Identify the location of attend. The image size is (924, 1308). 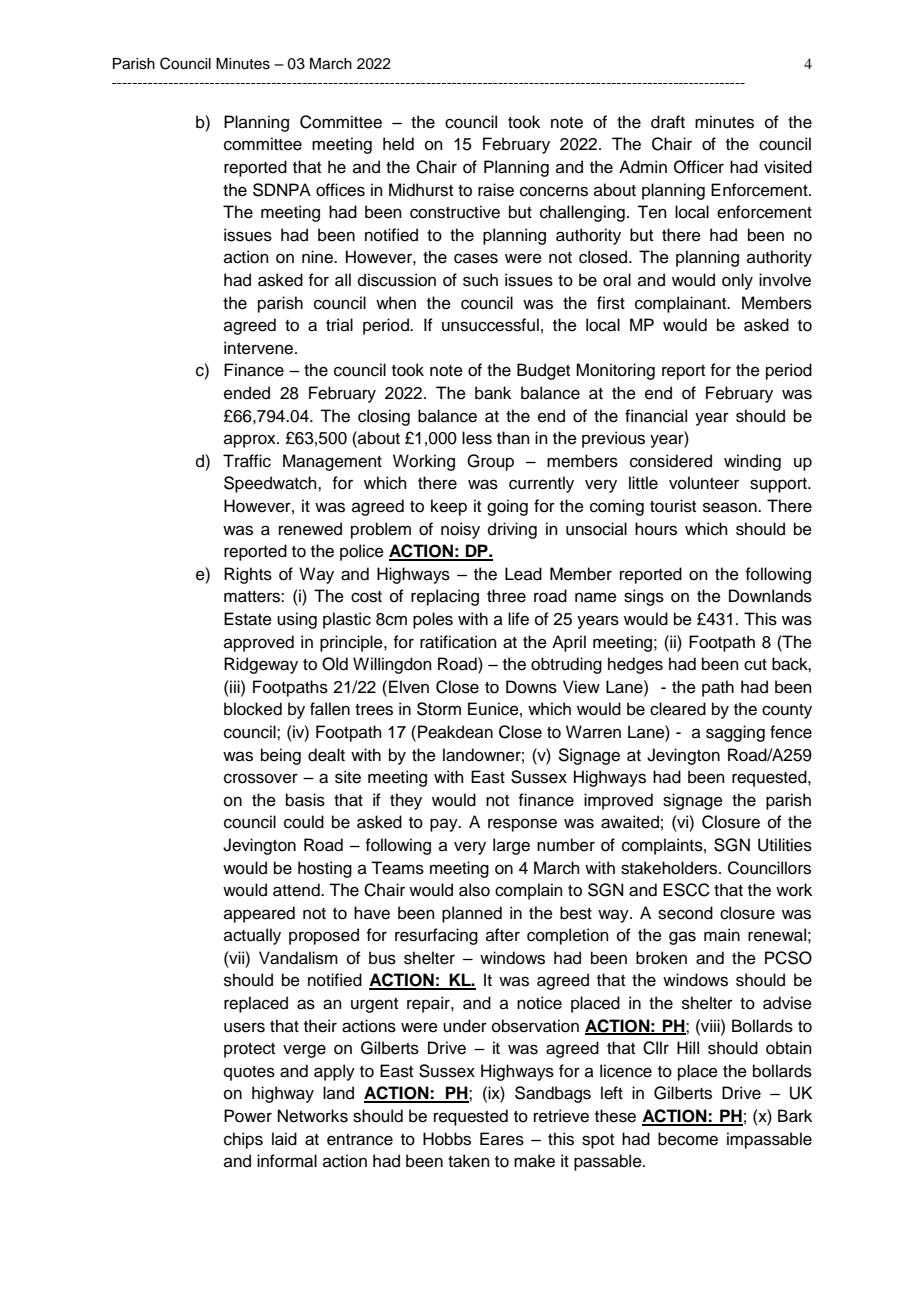
(297, 890).
